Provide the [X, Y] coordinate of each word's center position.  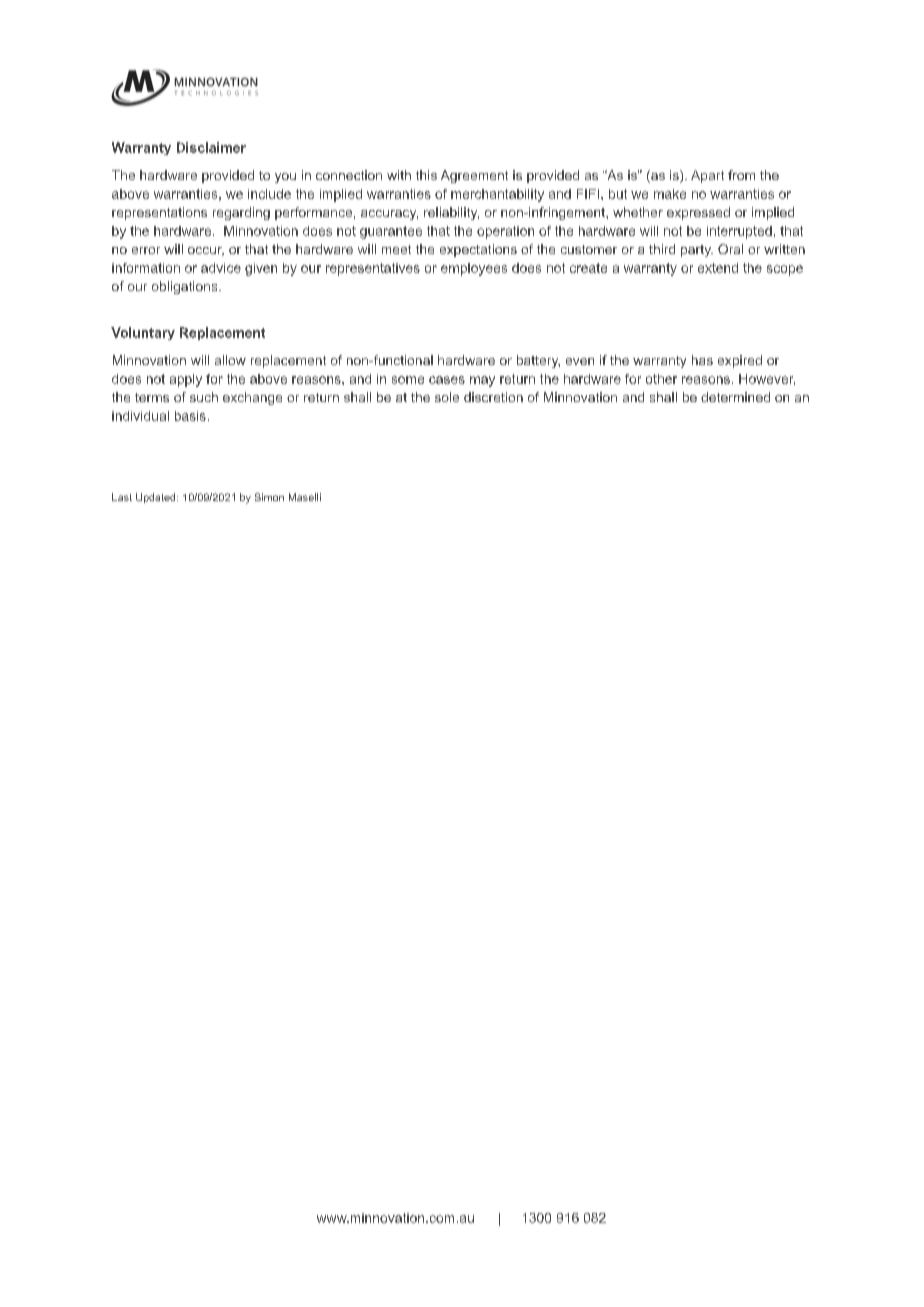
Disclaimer [211, 147]
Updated [157, 498]
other [661, 379]
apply [186, 380]
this [426, 175]
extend [718, 268]
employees [474, 269]
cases [447, 380]
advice [221, 268]
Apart [707, 176]
